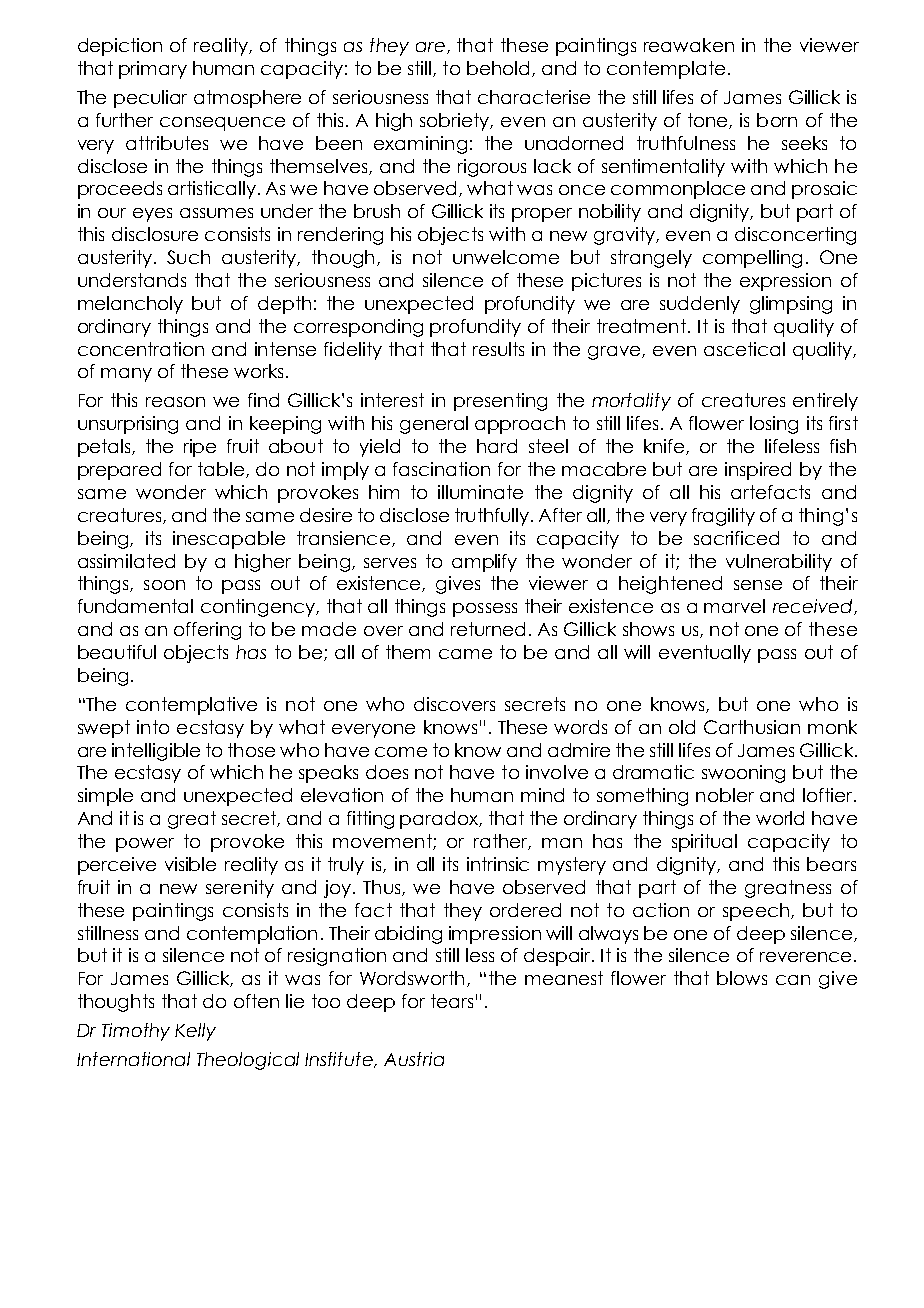 This image has height=1308, width=924. What do you see at coordinates (229, 540) in the image?
I see `inescapable` at bounding box center [229, 540].
